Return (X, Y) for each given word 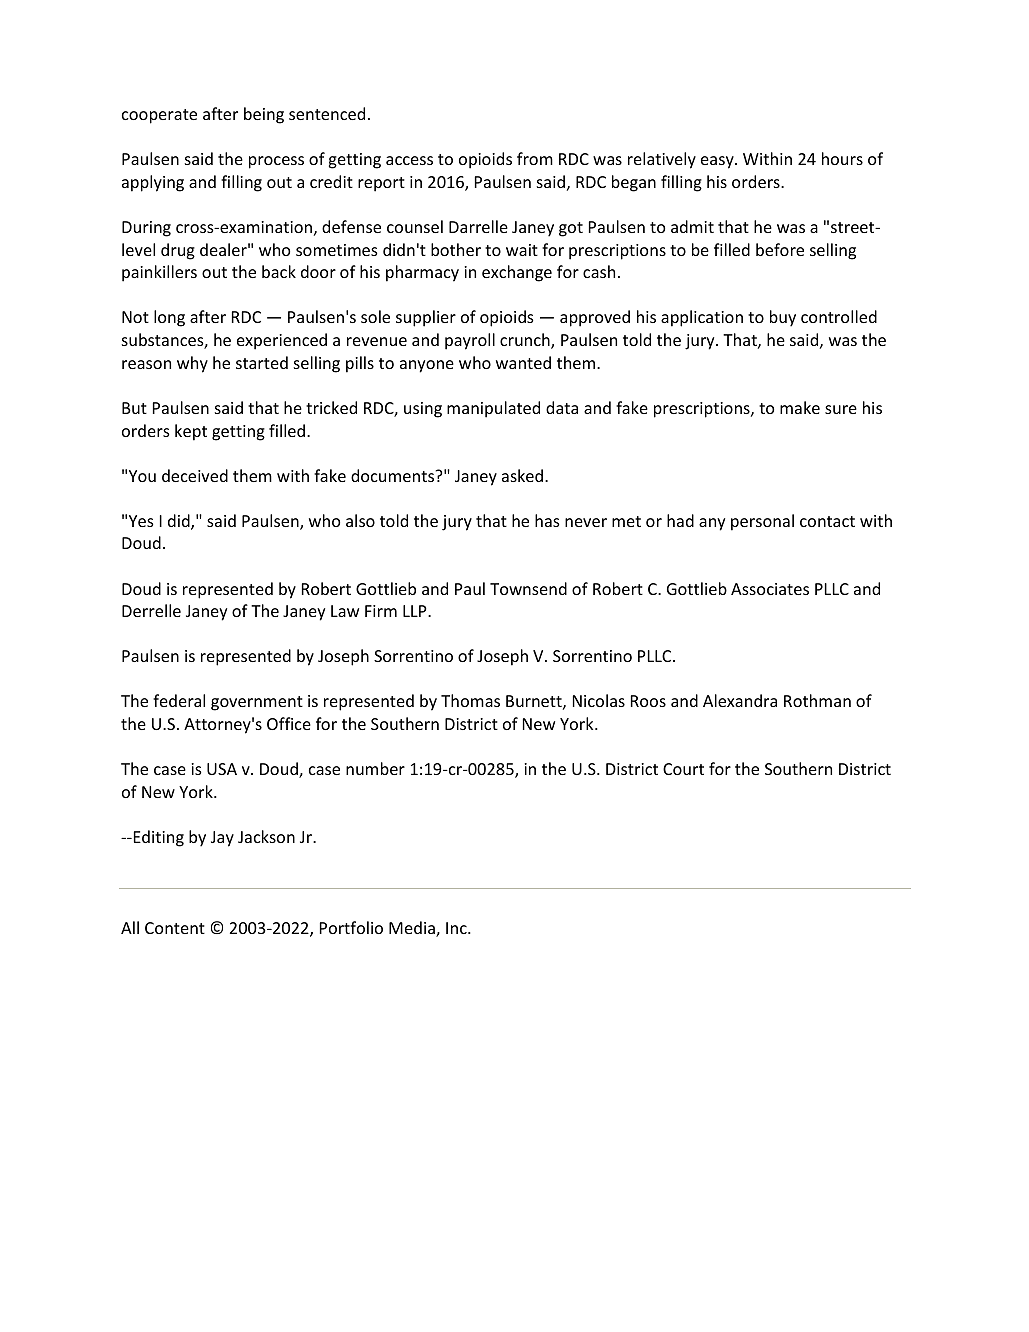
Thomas (470, 700)
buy (783, 318)
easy (718, 162)
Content (175, 928)
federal (179, 700)
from (535, 158)
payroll (470, 341)
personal (762, 522)
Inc (457, 928)
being (264, 115)
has (547, 520)
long (169, 318)
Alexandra (740, 700)
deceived (195, 475)
